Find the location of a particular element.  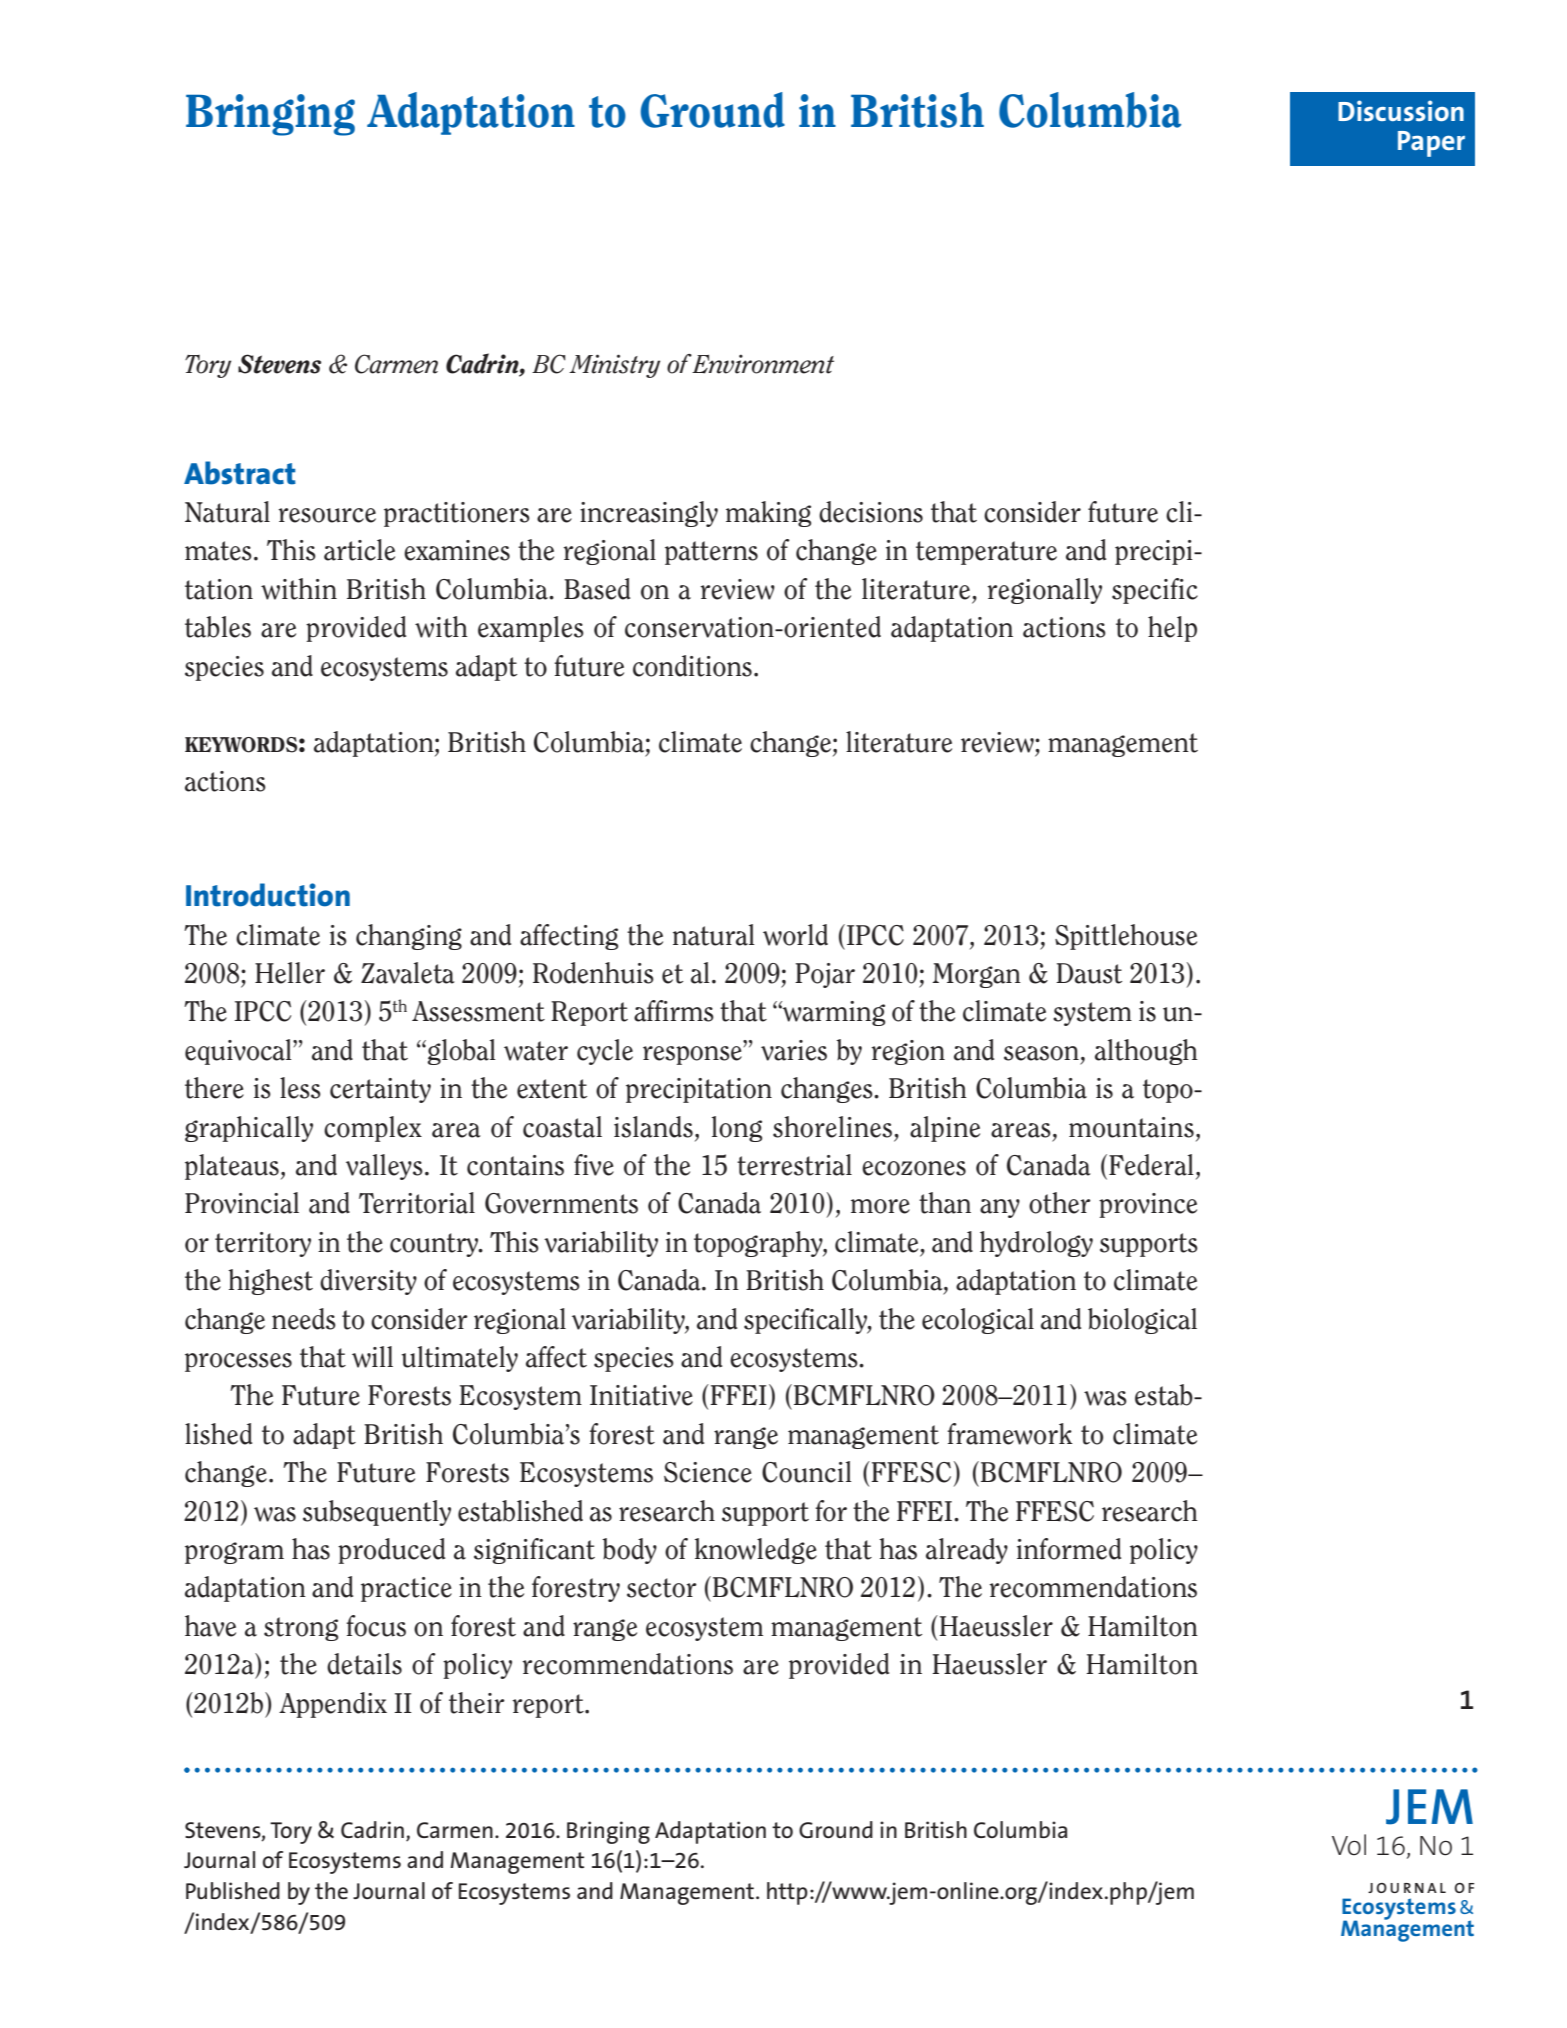

diversity is located at coordinates (368, 1282).
